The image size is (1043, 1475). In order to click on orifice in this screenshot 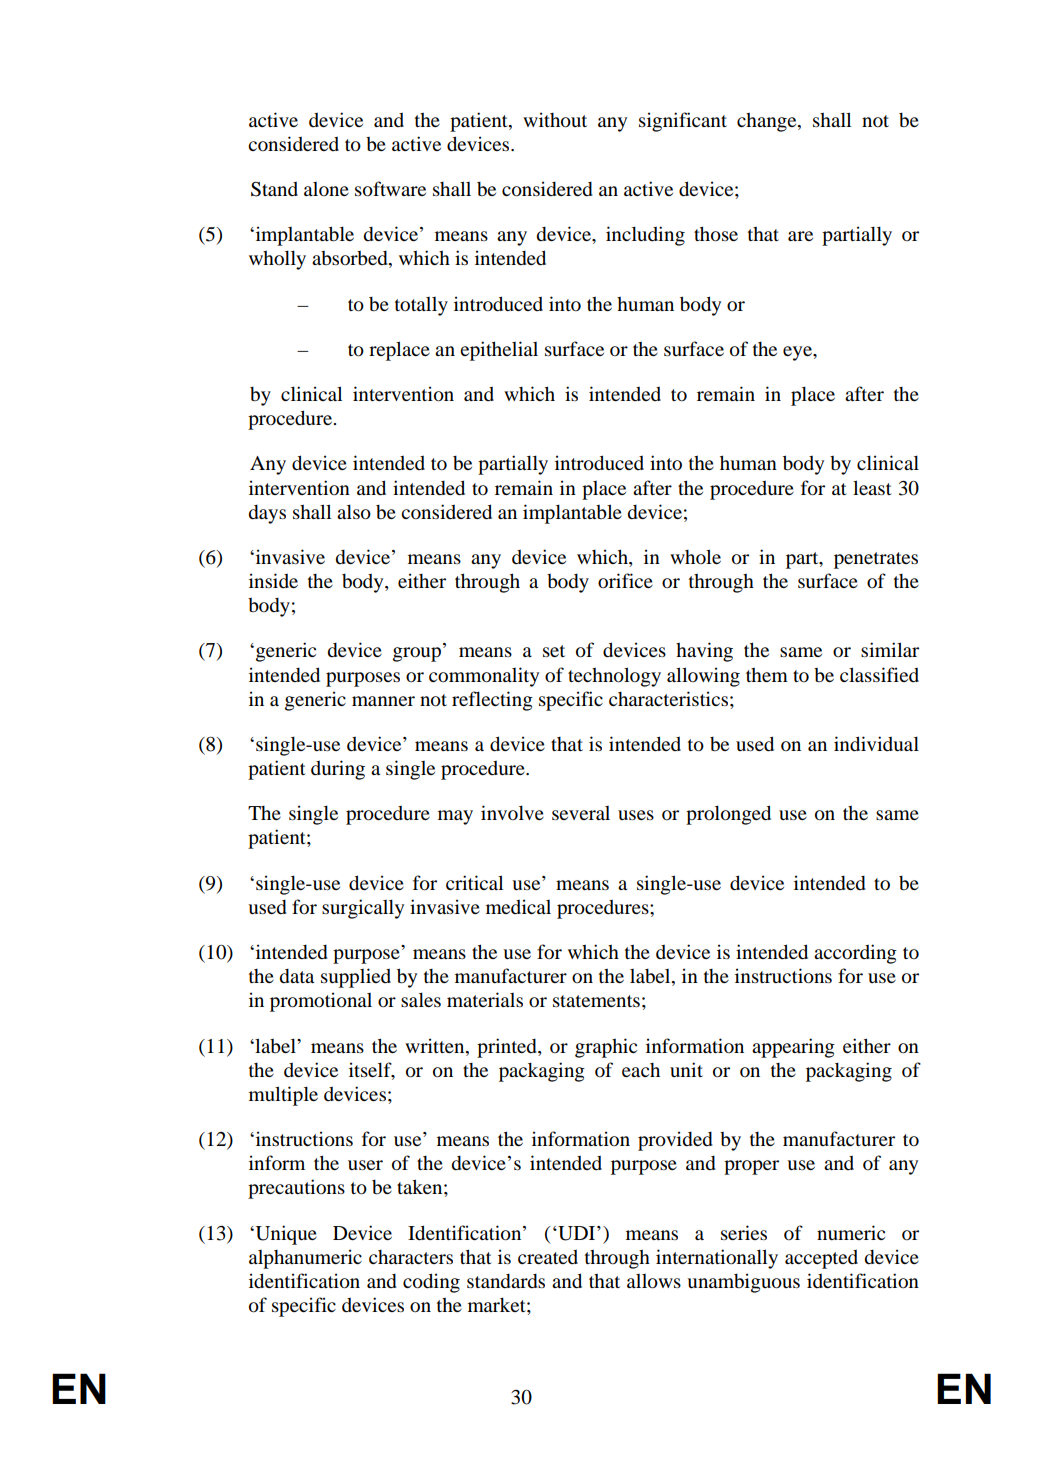, I will do `click(625, 580)`.
